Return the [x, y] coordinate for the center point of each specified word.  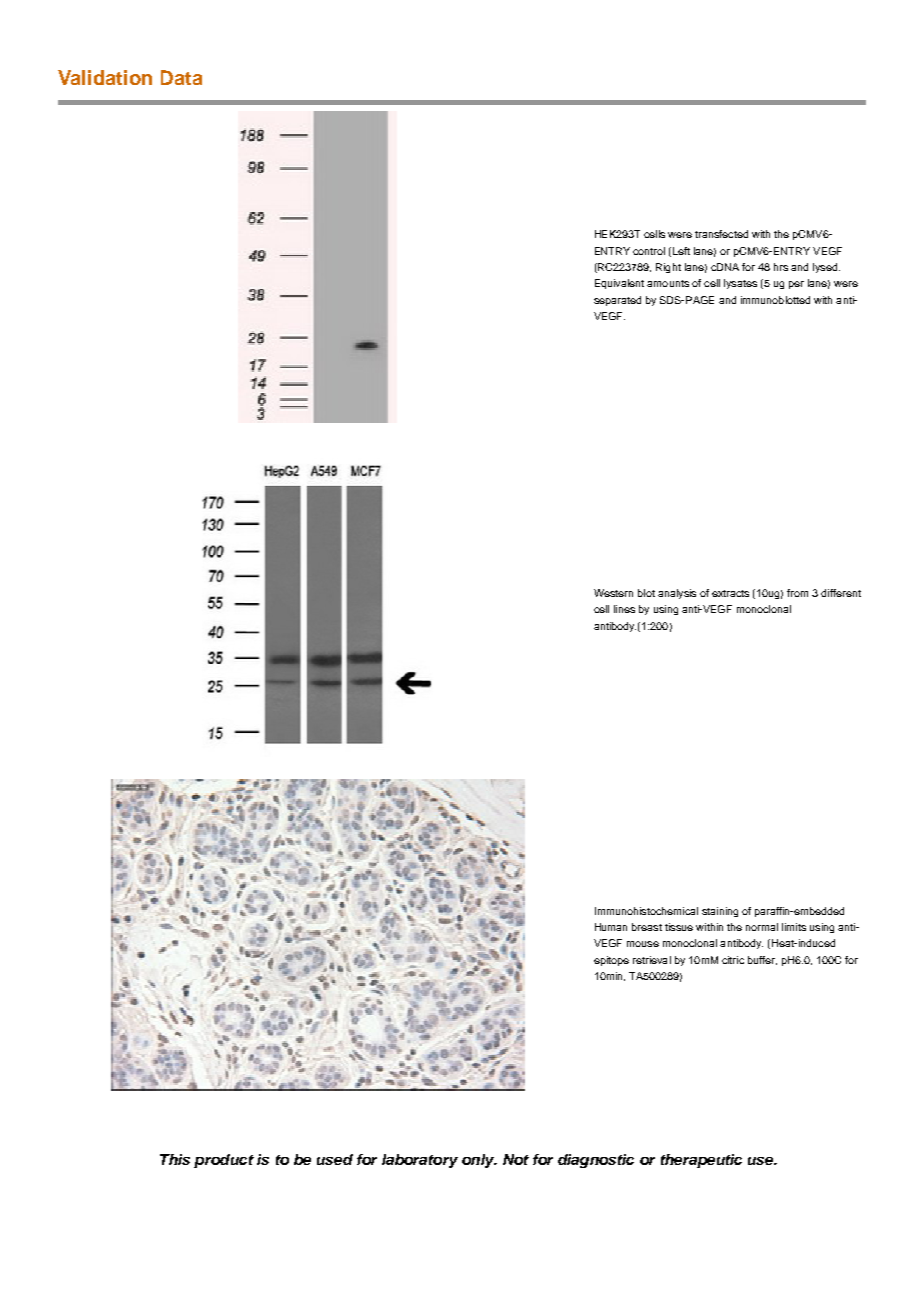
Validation [105, 77]
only [479, 1161]
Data [181, 77]
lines [624, 609]
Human [611, 927]
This [175, 1159]
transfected [721, 234]
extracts [730, 593]
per [796, 285]
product [224, 1161]
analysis [677, 594]
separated [617, 301]
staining [720, 912]
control [649, 251]
